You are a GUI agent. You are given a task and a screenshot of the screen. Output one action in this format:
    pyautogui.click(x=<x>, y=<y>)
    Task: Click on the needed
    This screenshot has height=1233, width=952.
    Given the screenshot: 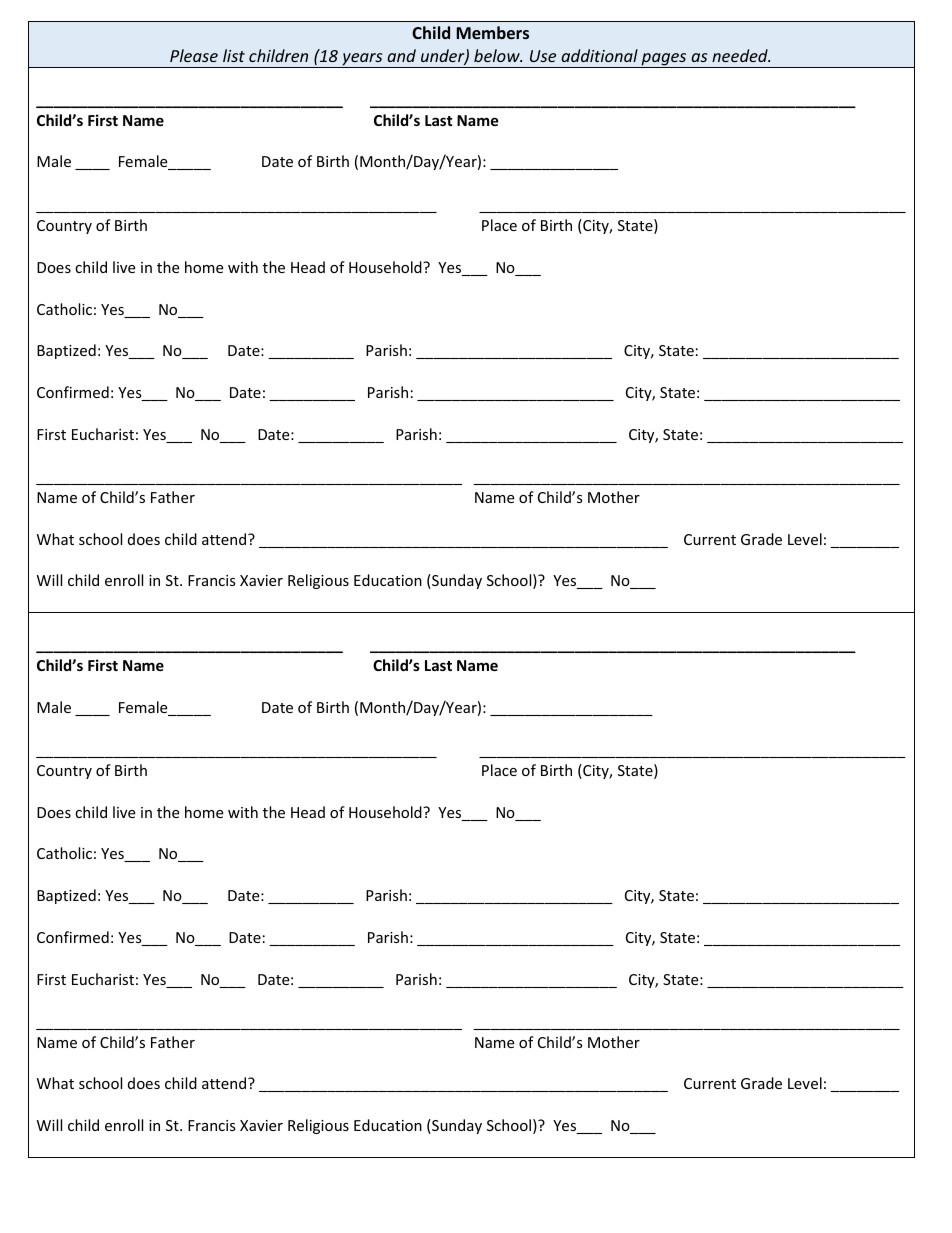 What is the action you would take?
    pyautogui.click(x=741, y=55)
